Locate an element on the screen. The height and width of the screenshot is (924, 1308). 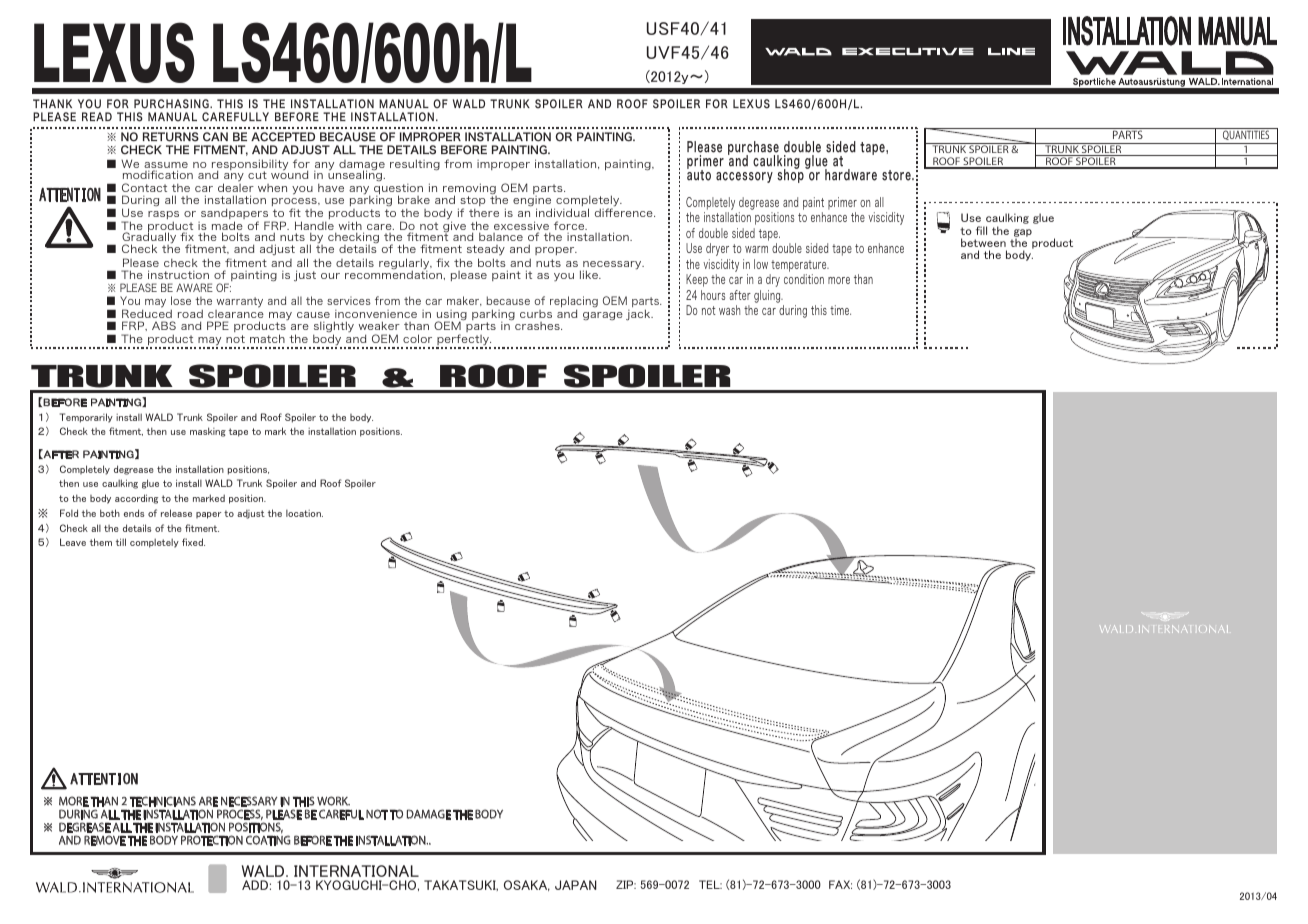
OSAKA is located at coordinates (527, 885).
